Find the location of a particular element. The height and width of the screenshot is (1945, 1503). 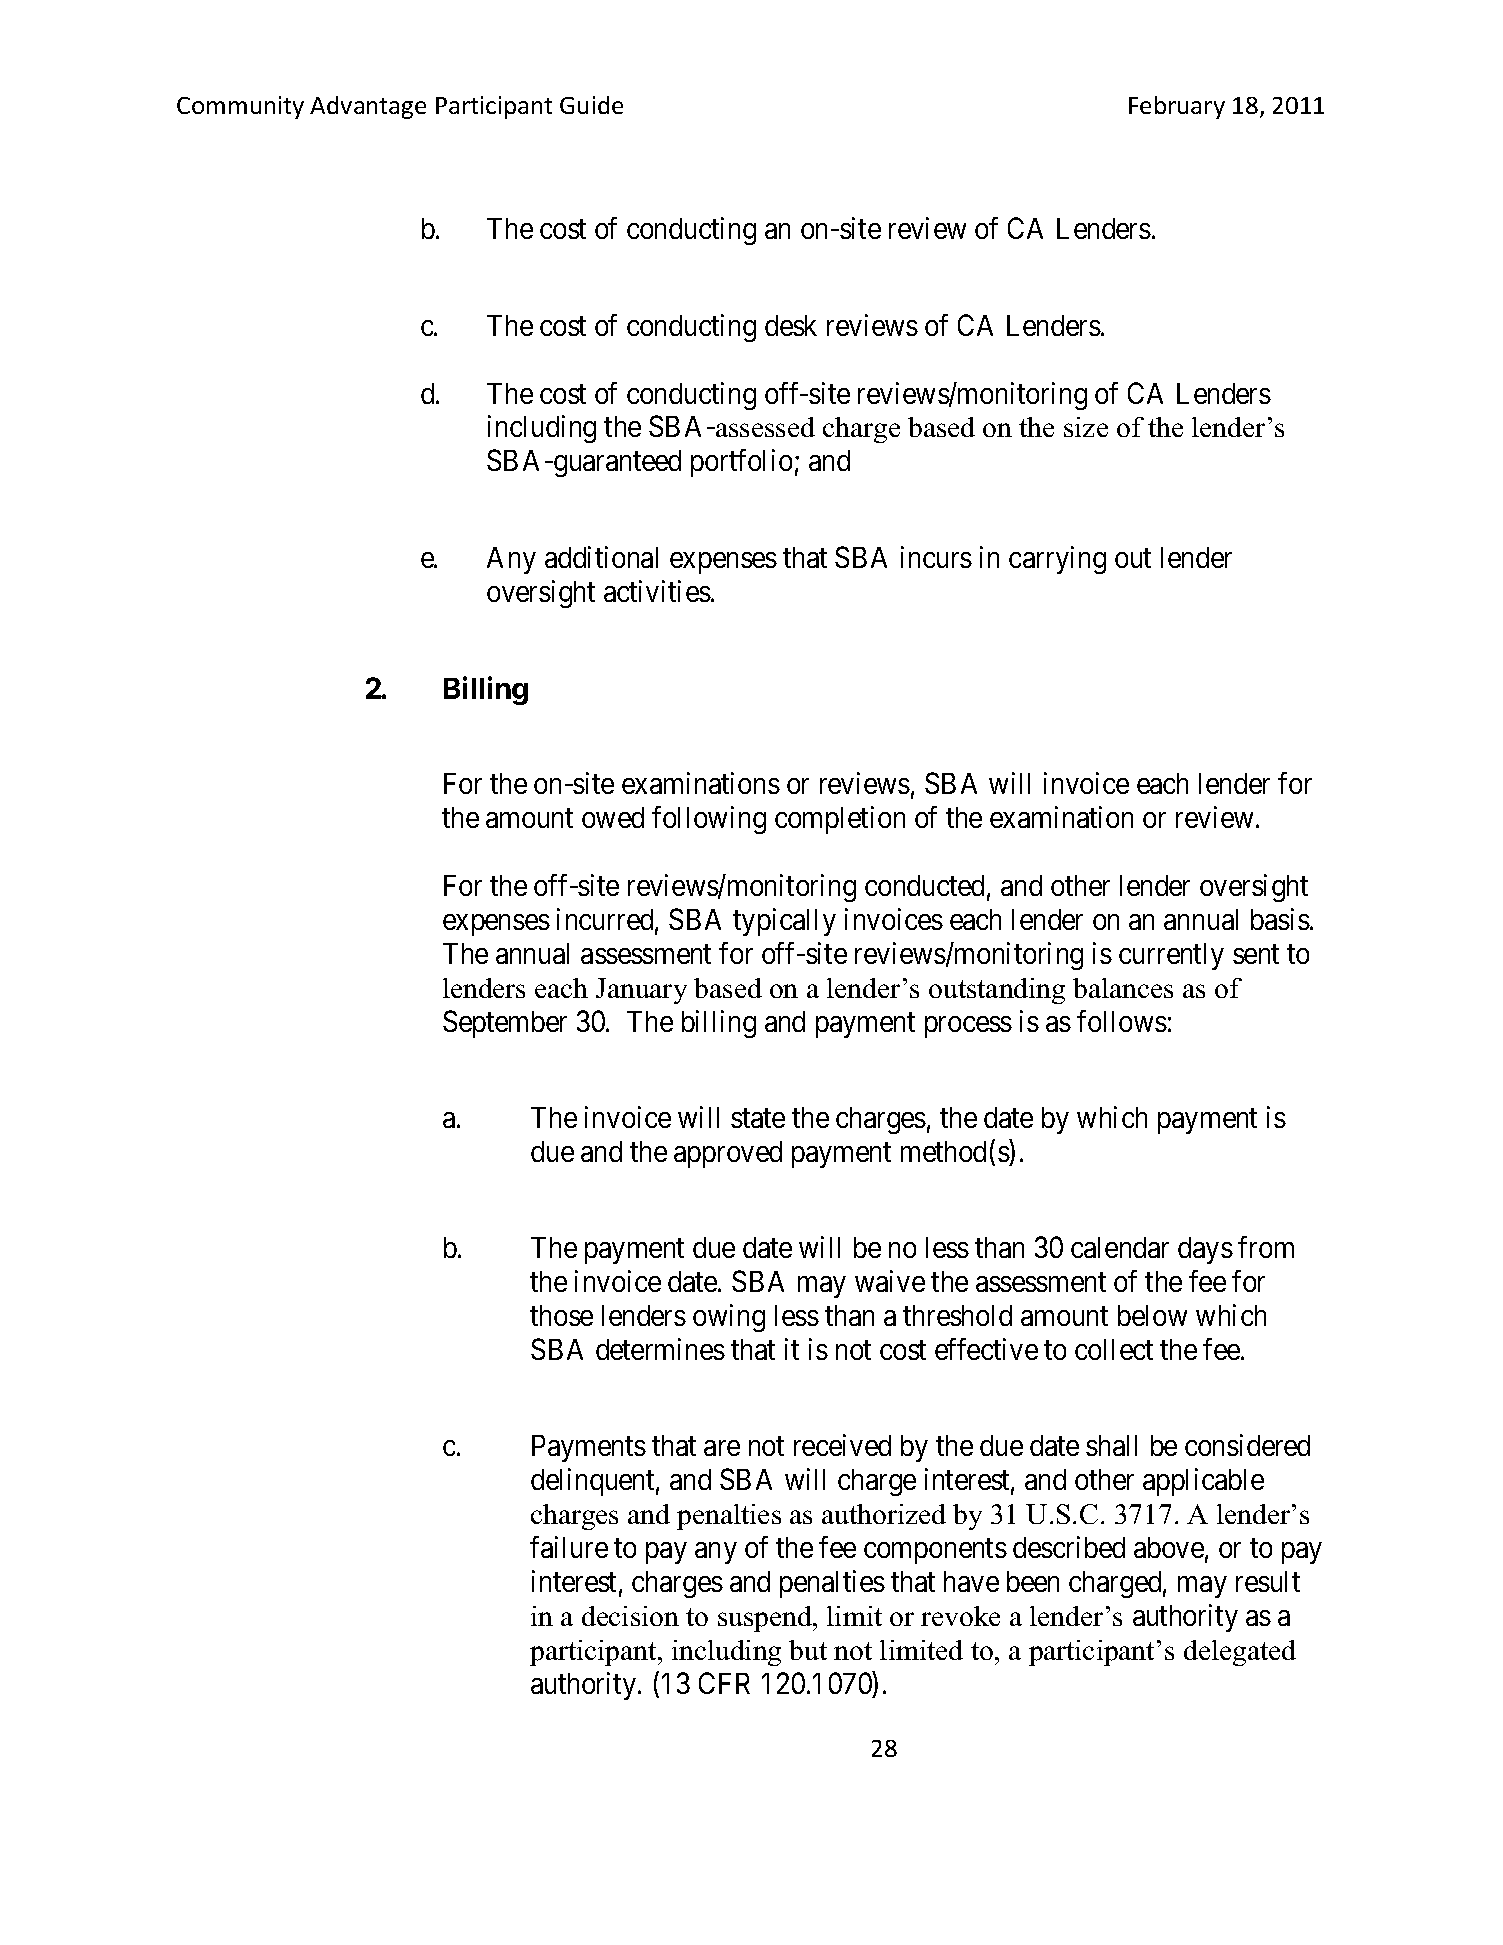

additional is located at coordinates (601, 557).
